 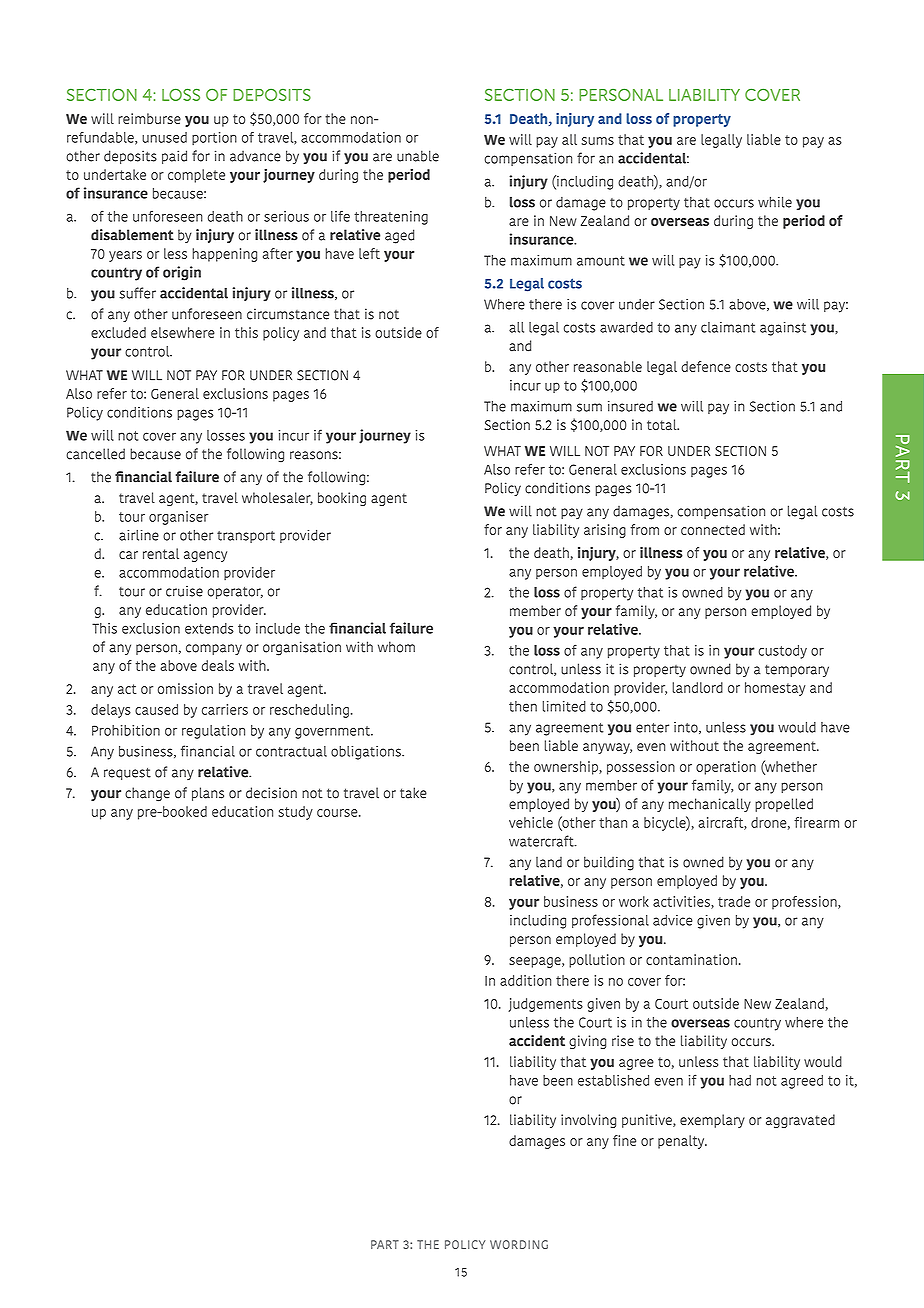 What do you see at coordinates (691, 959) in the screenshot?
I see `contamination` at bounding box center [691, 959].
